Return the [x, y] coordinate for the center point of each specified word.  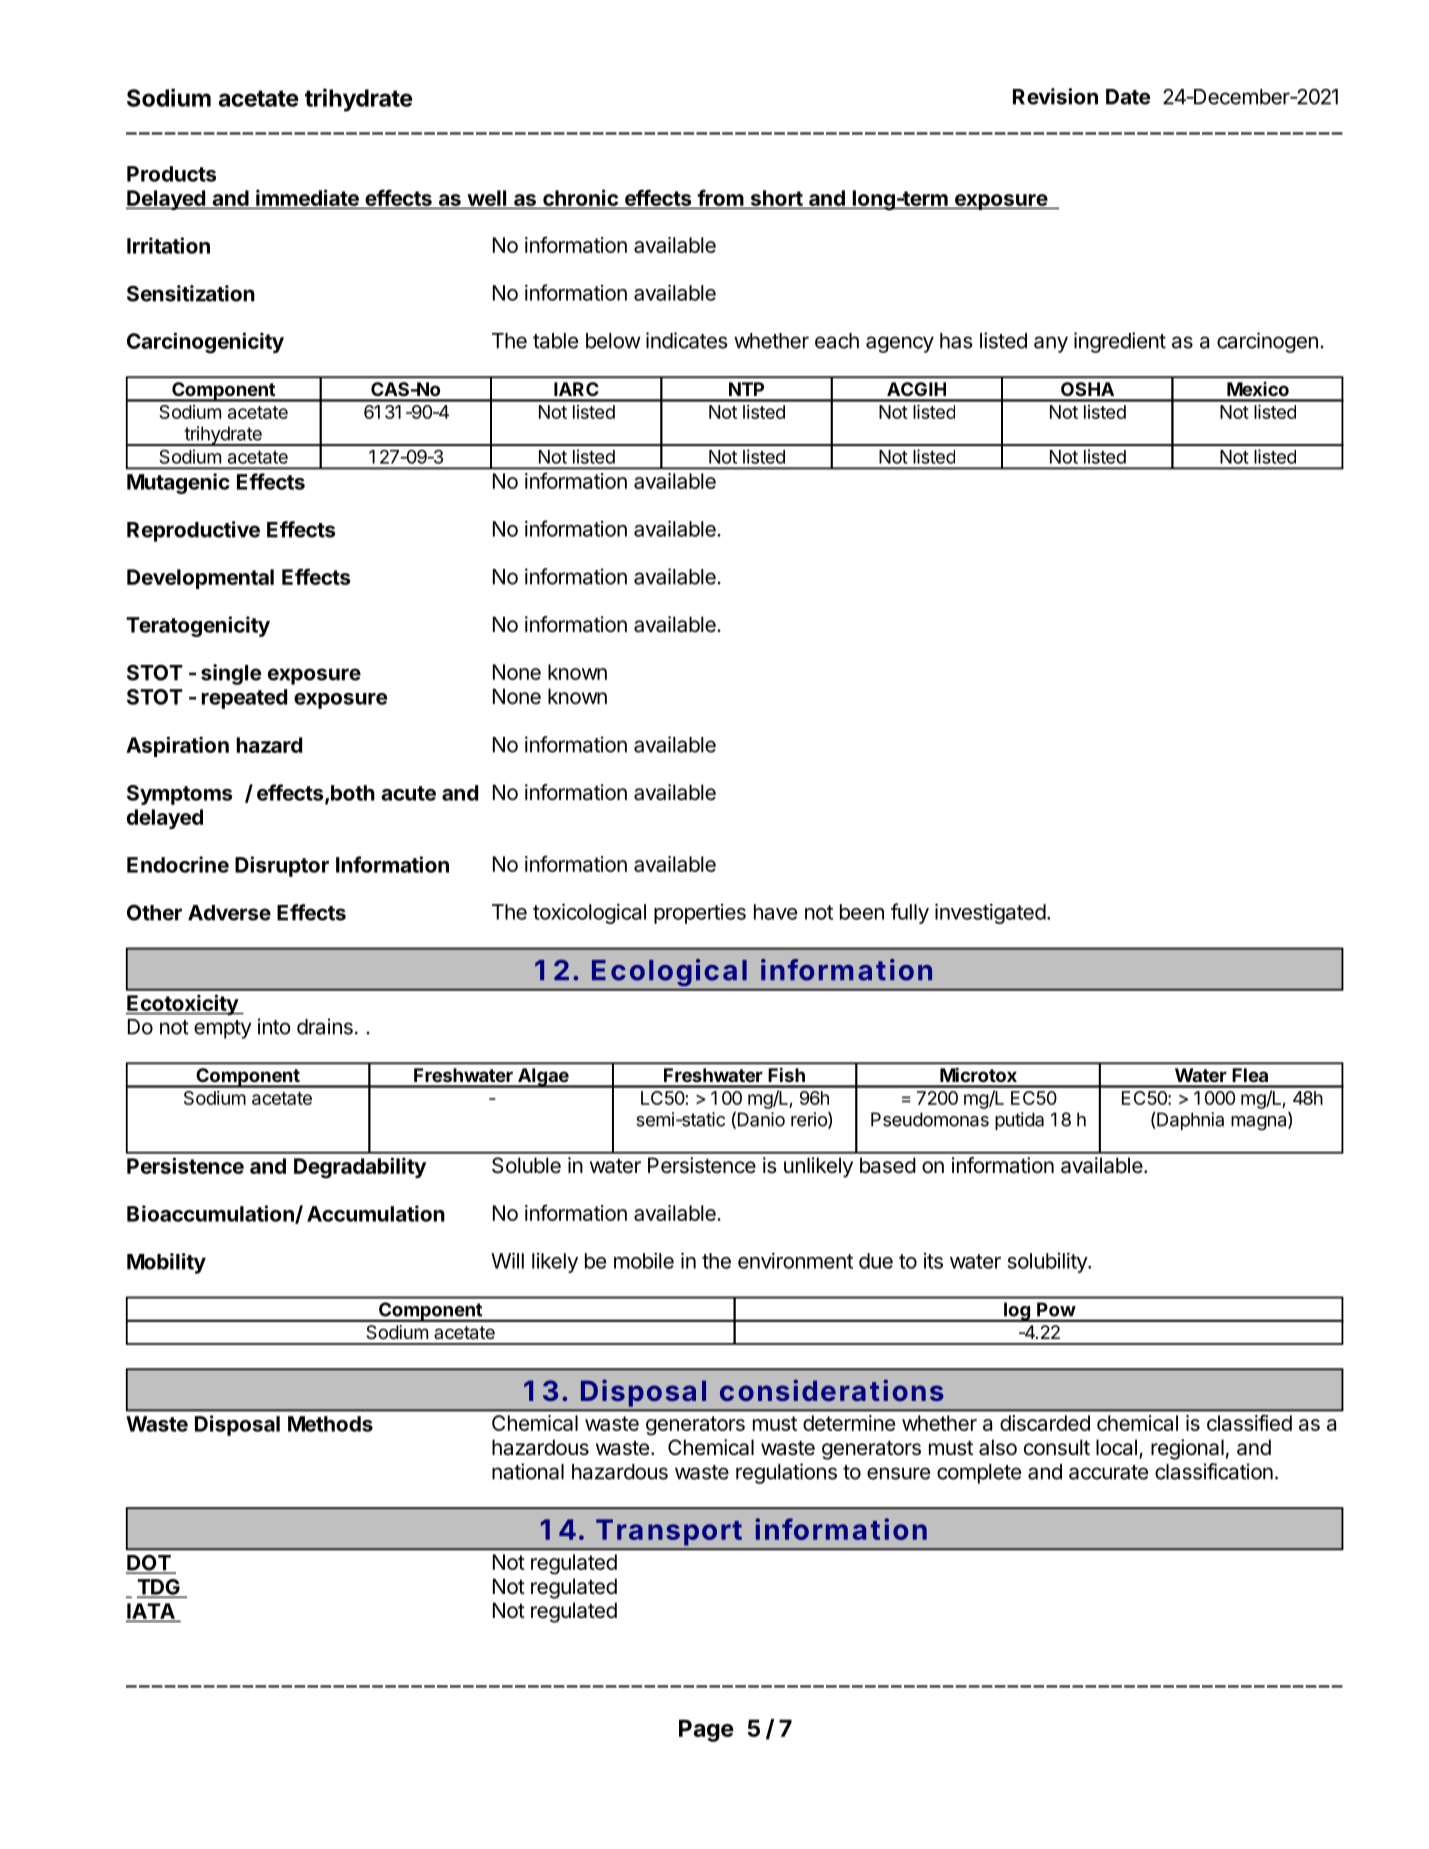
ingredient [1120, 342]
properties [700, 914]
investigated [990, 913]
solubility [1048, 1263]
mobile [644, 1261]
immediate [307, 197]
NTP [746, 389]
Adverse [229, 913]
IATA [151, 1611]
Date [1128, 97]
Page [706, 1730]
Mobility [166, 1263]
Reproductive [193, 531]
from [720, 197]
